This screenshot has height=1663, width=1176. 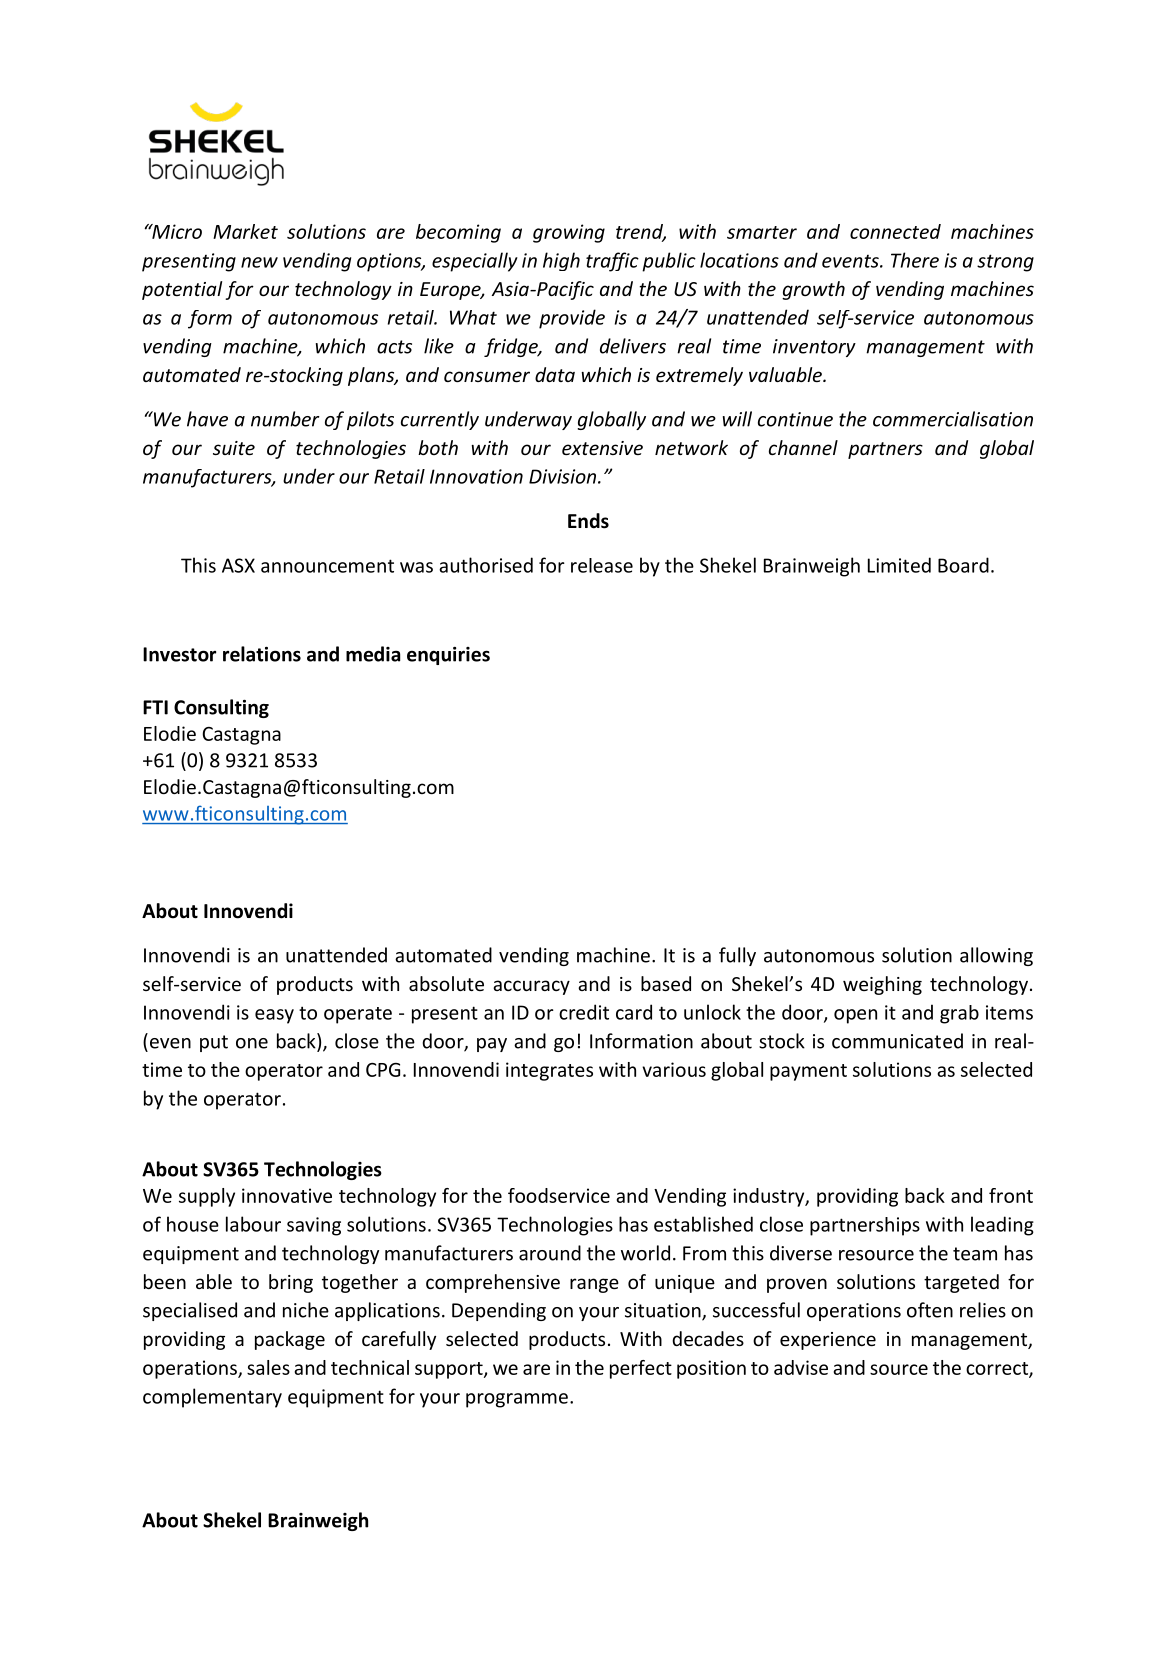 What do you see at coordinates (641, 1369) in the screenshot?
I see `perfect` at bounding box center [641, 1369].
